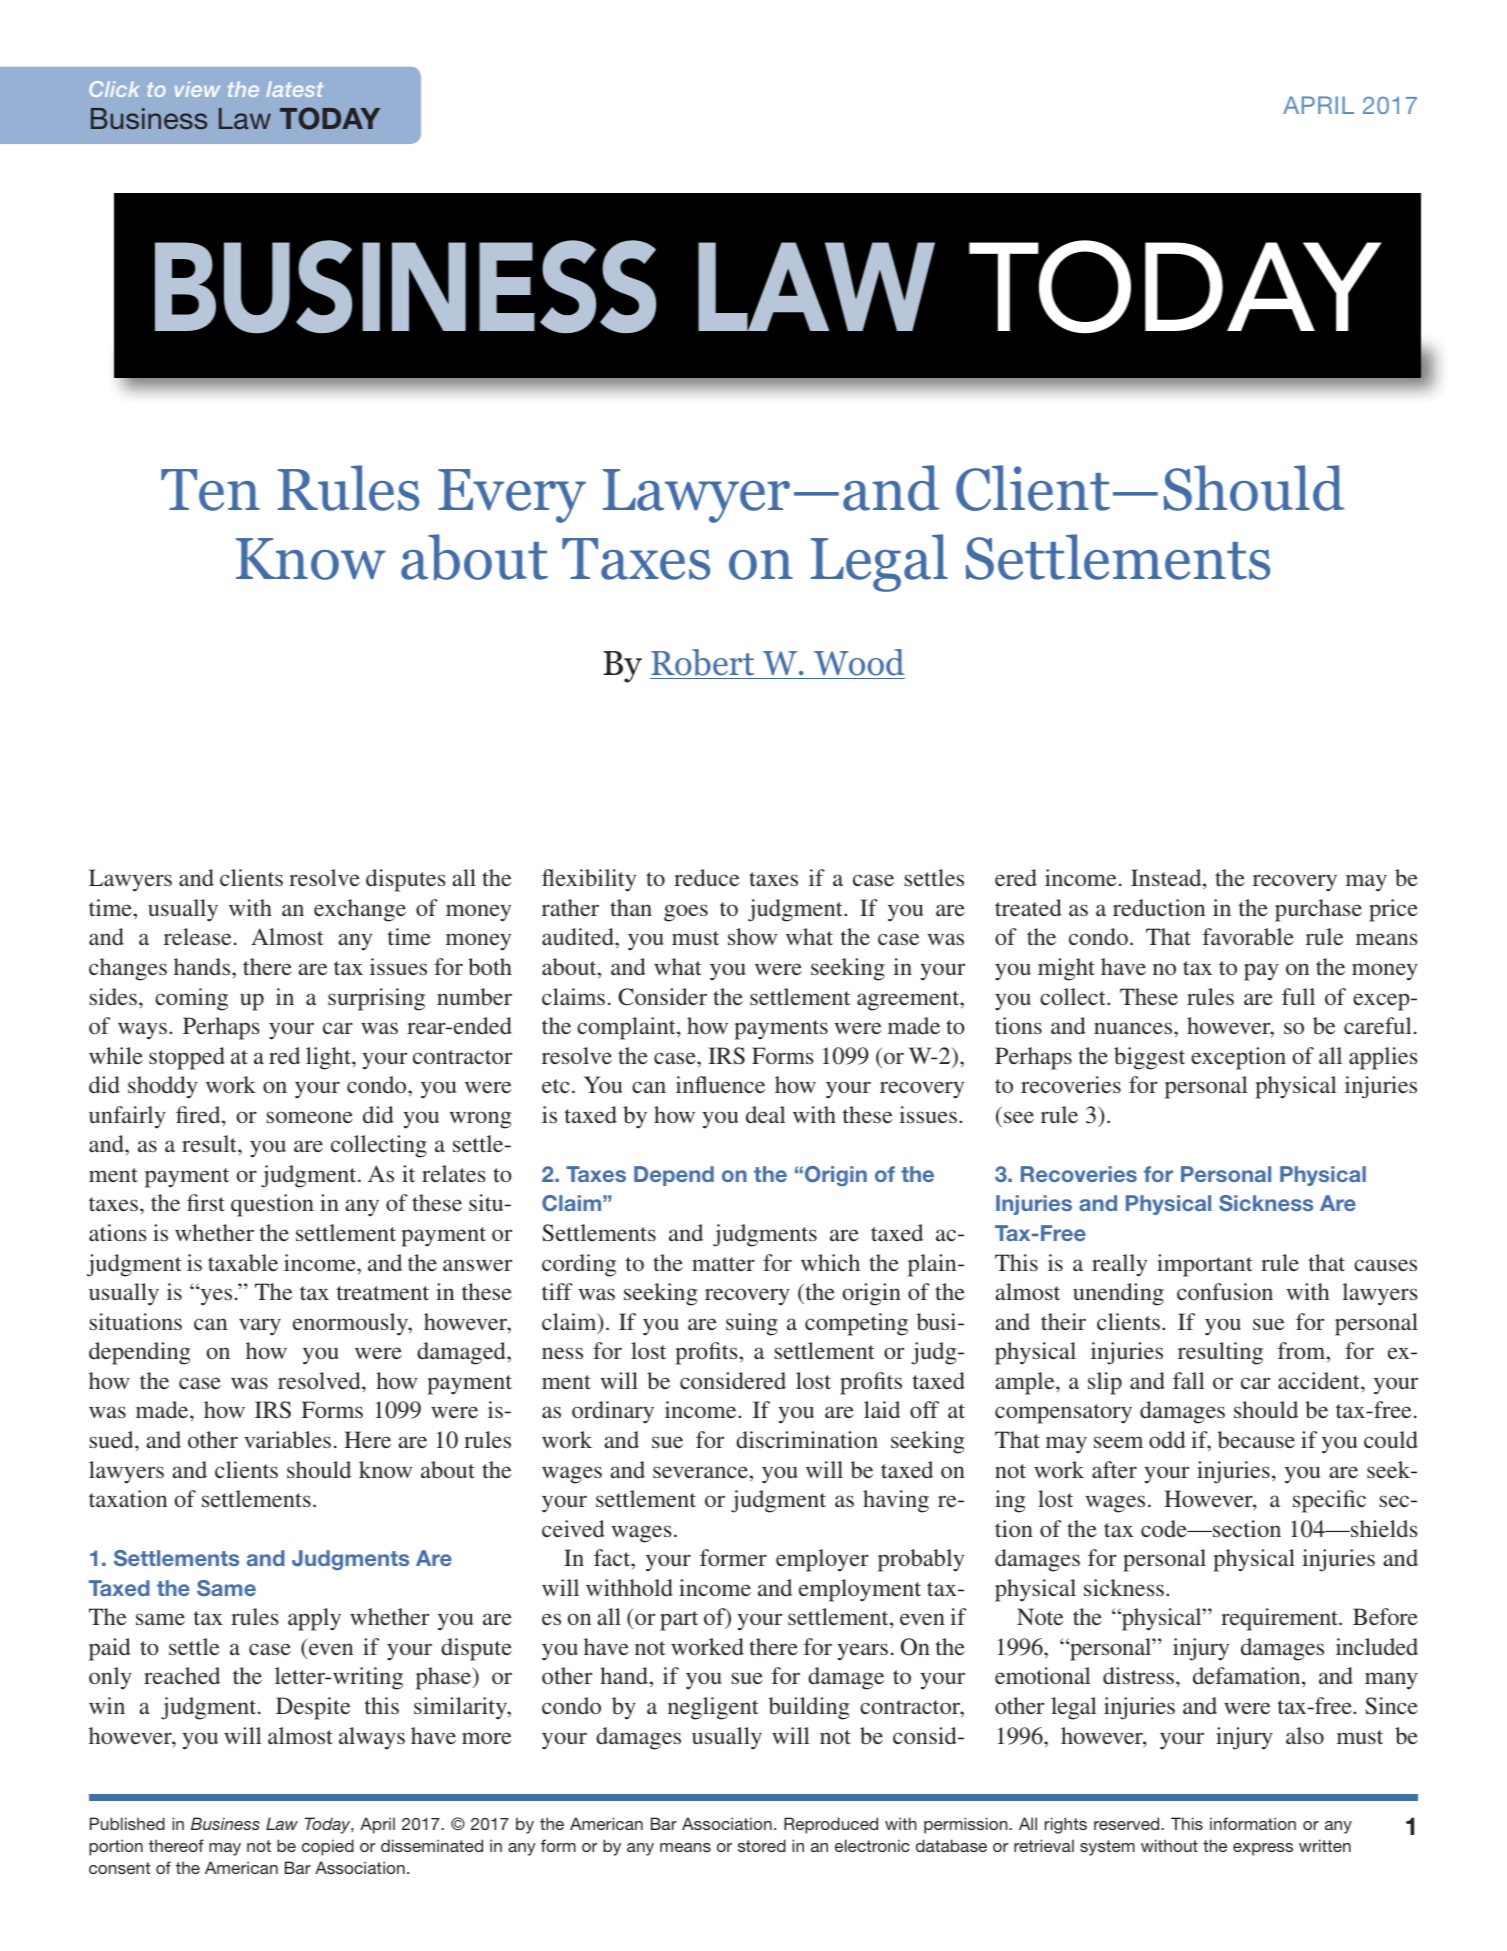 The image size is (1507, 1951). Describe the element at coordinates (762, 1845) in the screenshot. I see `stored` at that location.
